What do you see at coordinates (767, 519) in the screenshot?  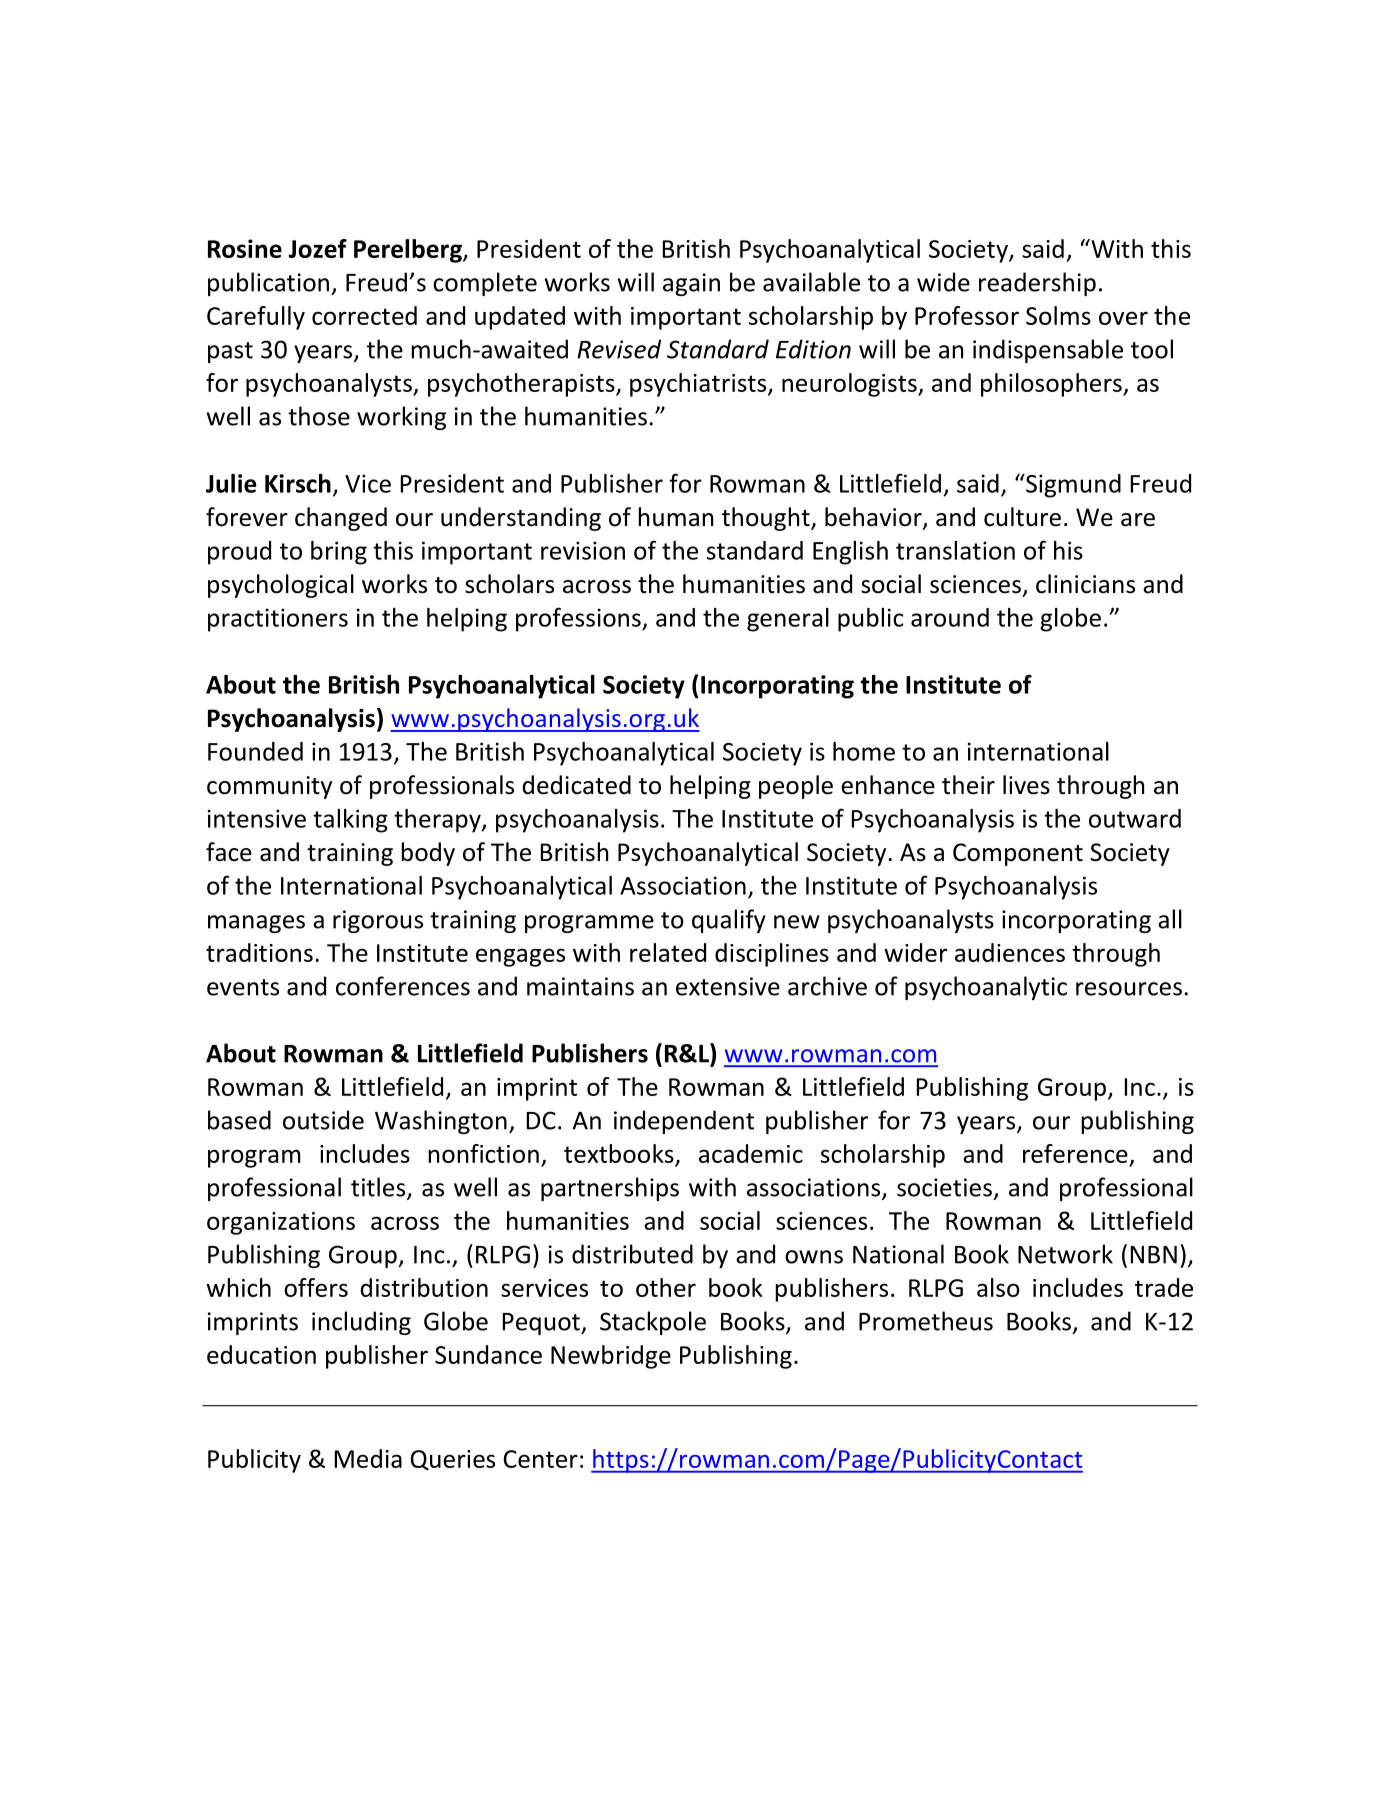 I see `thought` at bounding box center [767, 519].
